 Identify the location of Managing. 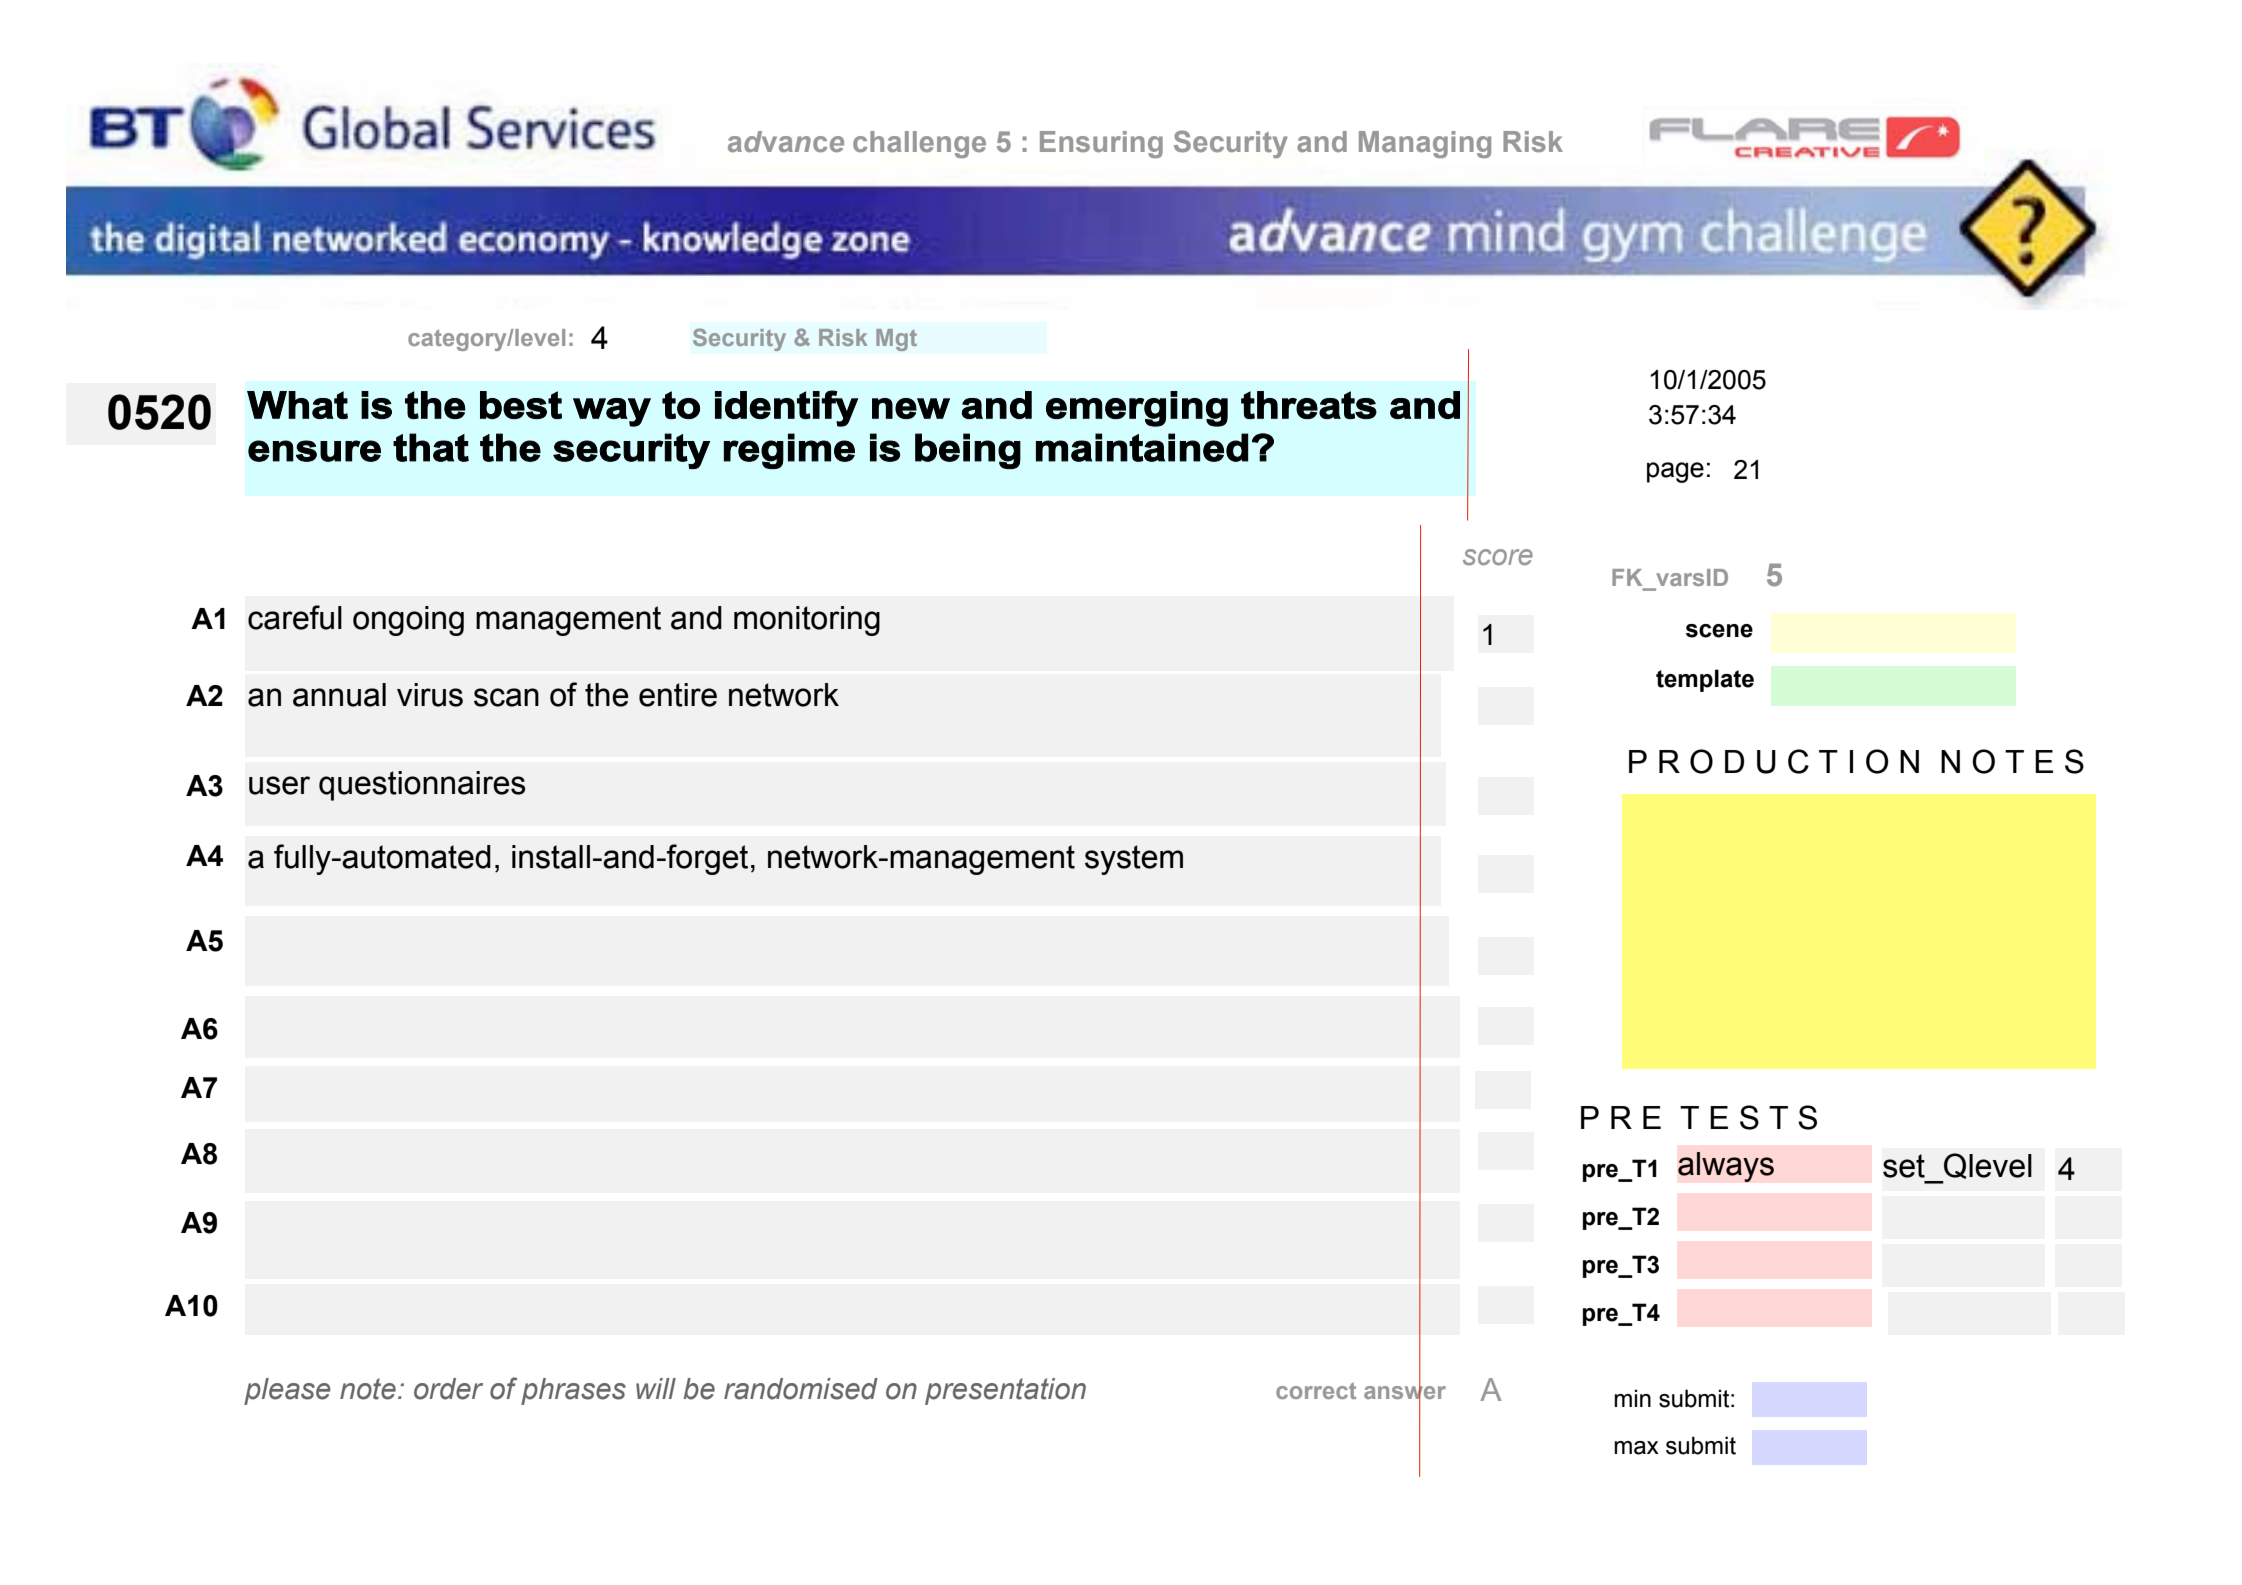
(1425, 144).
